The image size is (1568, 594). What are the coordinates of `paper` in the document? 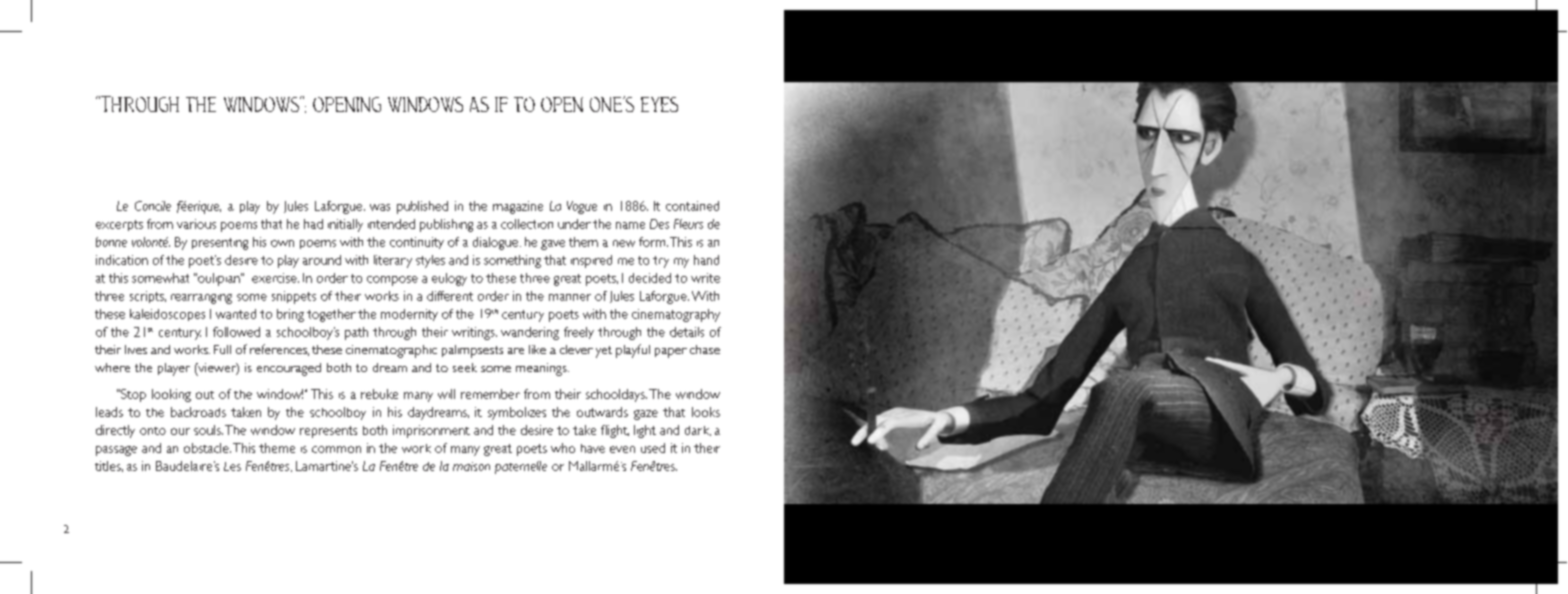 It's located at (671, 353).
